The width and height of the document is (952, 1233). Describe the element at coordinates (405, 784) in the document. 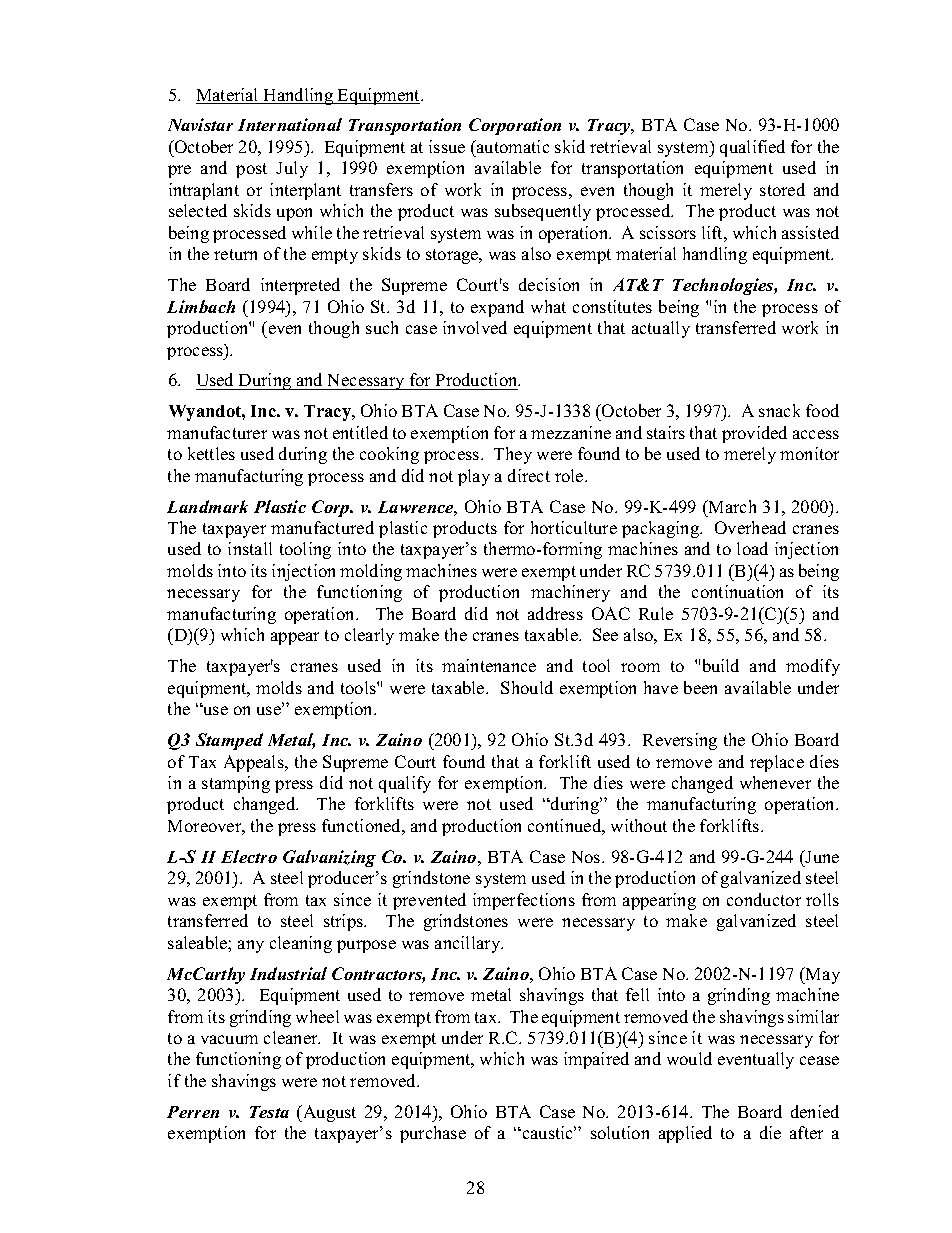

I see `qualify` at that location.
